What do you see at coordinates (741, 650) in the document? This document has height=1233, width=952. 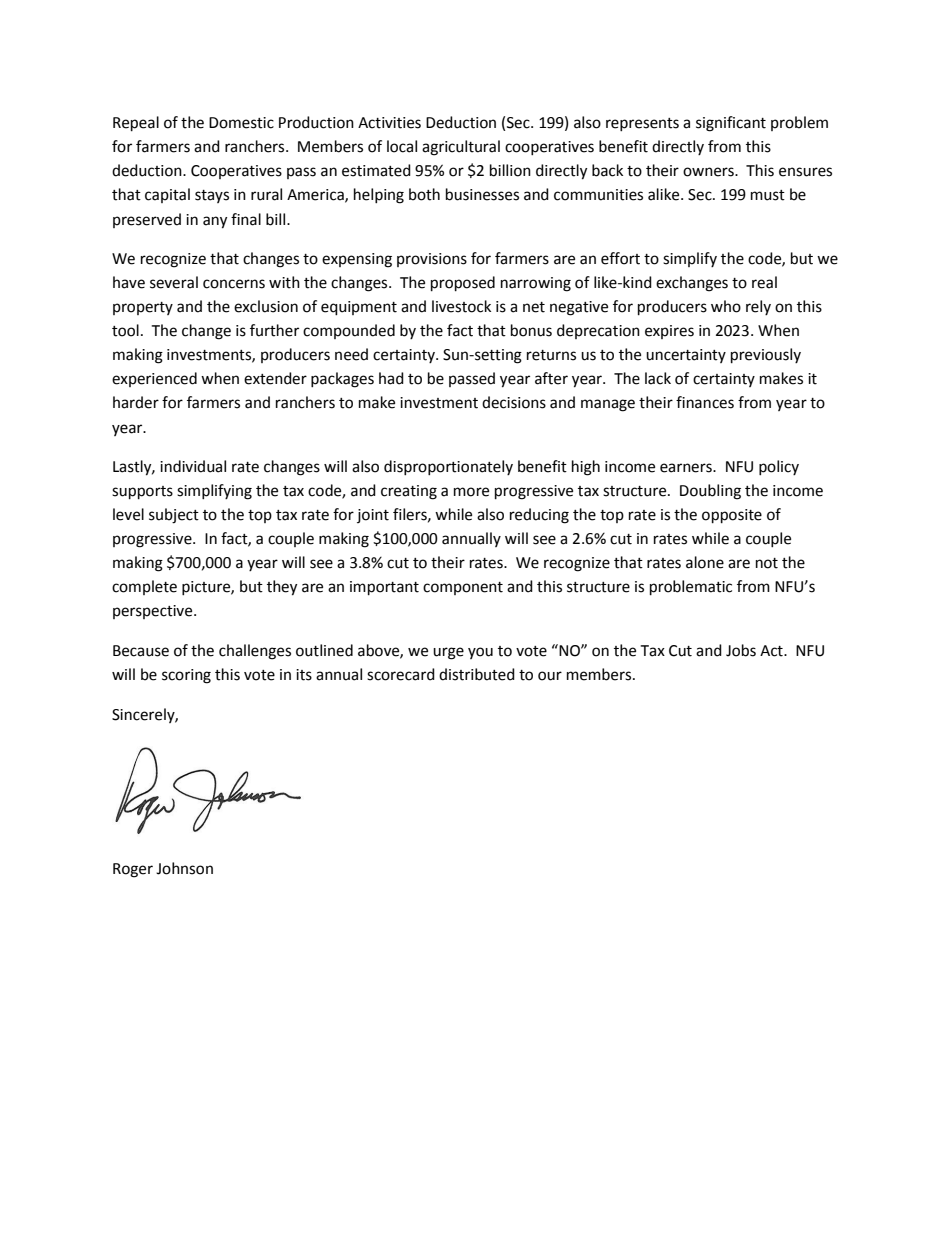 I see `Jobs` at bounding box center [741, 650].
